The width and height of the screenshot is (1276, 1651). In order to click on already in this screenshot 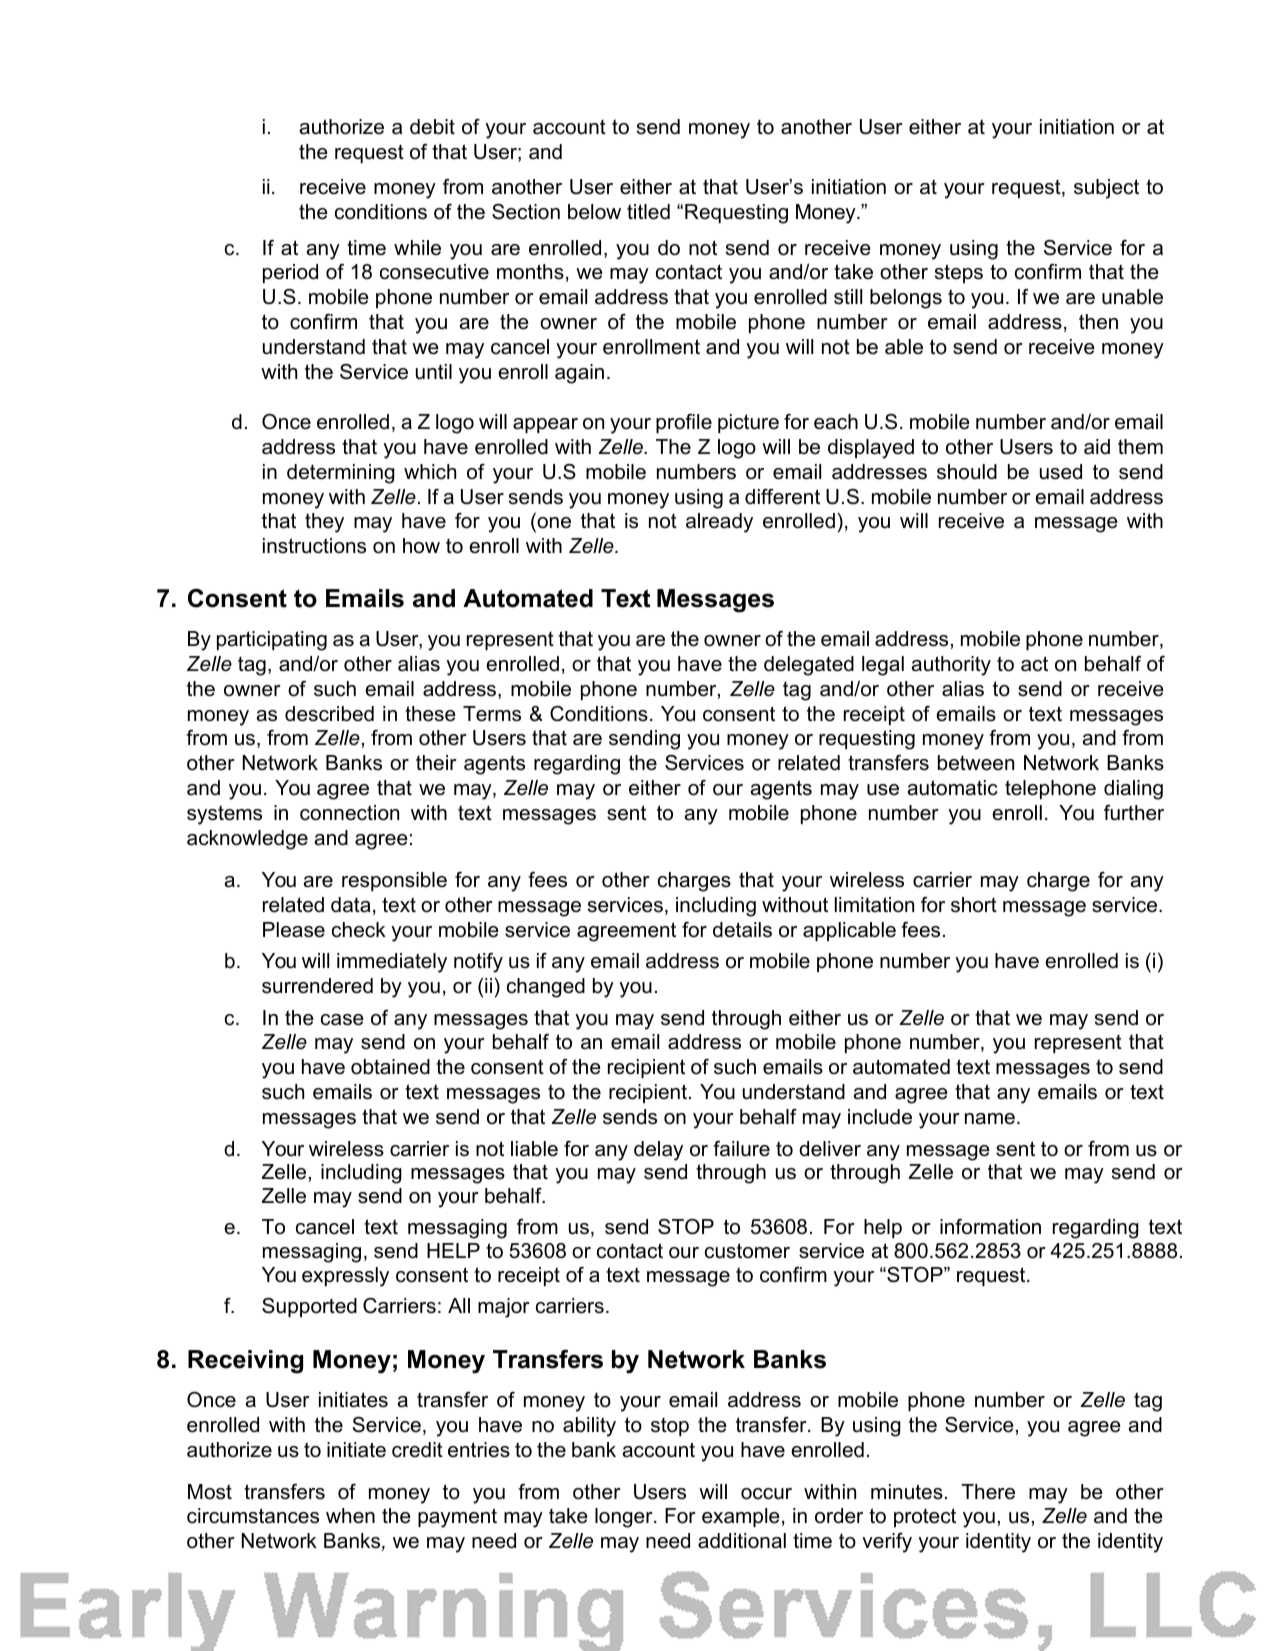, I will do `click(719, 523)`.
